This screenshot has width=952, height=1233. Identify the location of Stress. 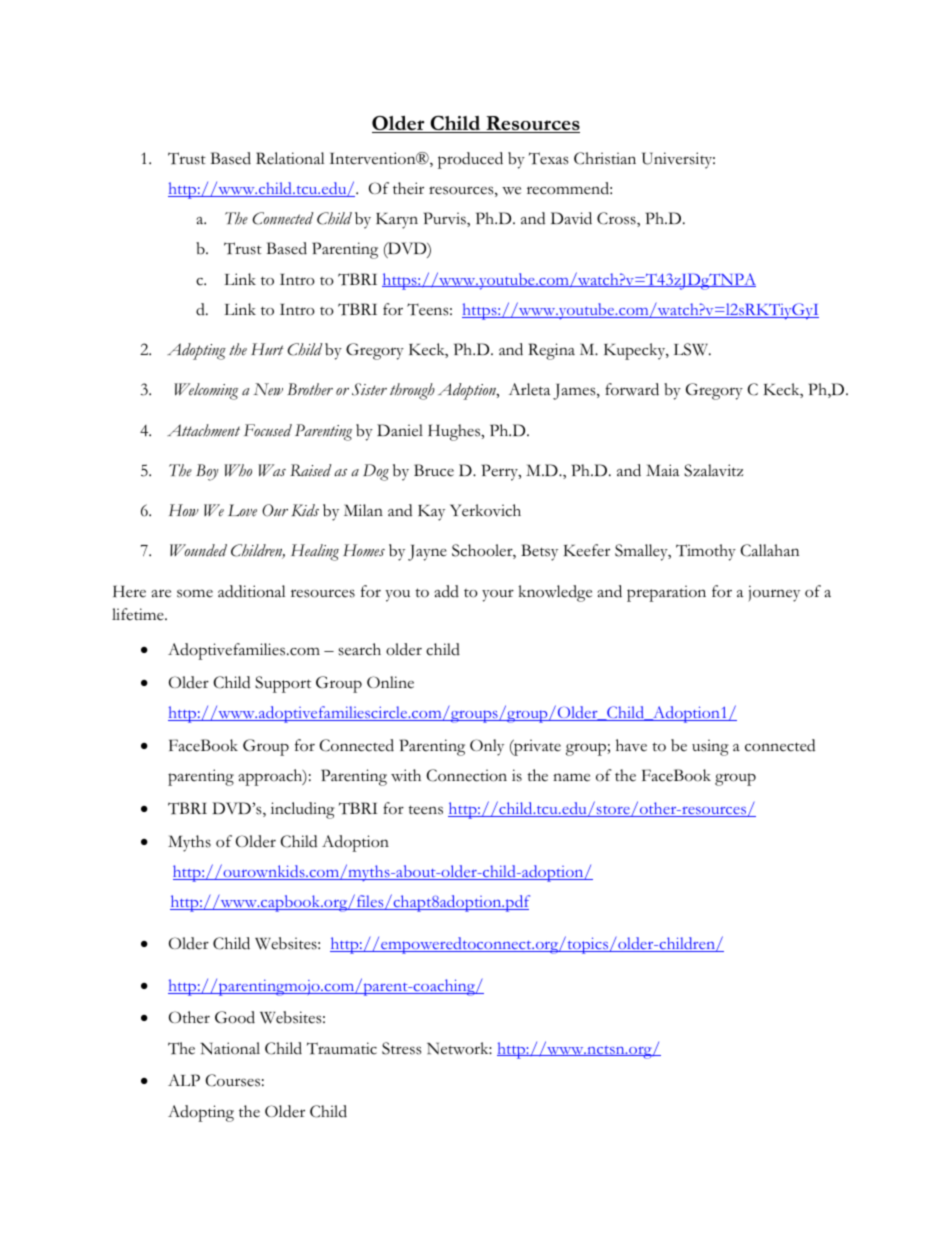
(402, 1048).
